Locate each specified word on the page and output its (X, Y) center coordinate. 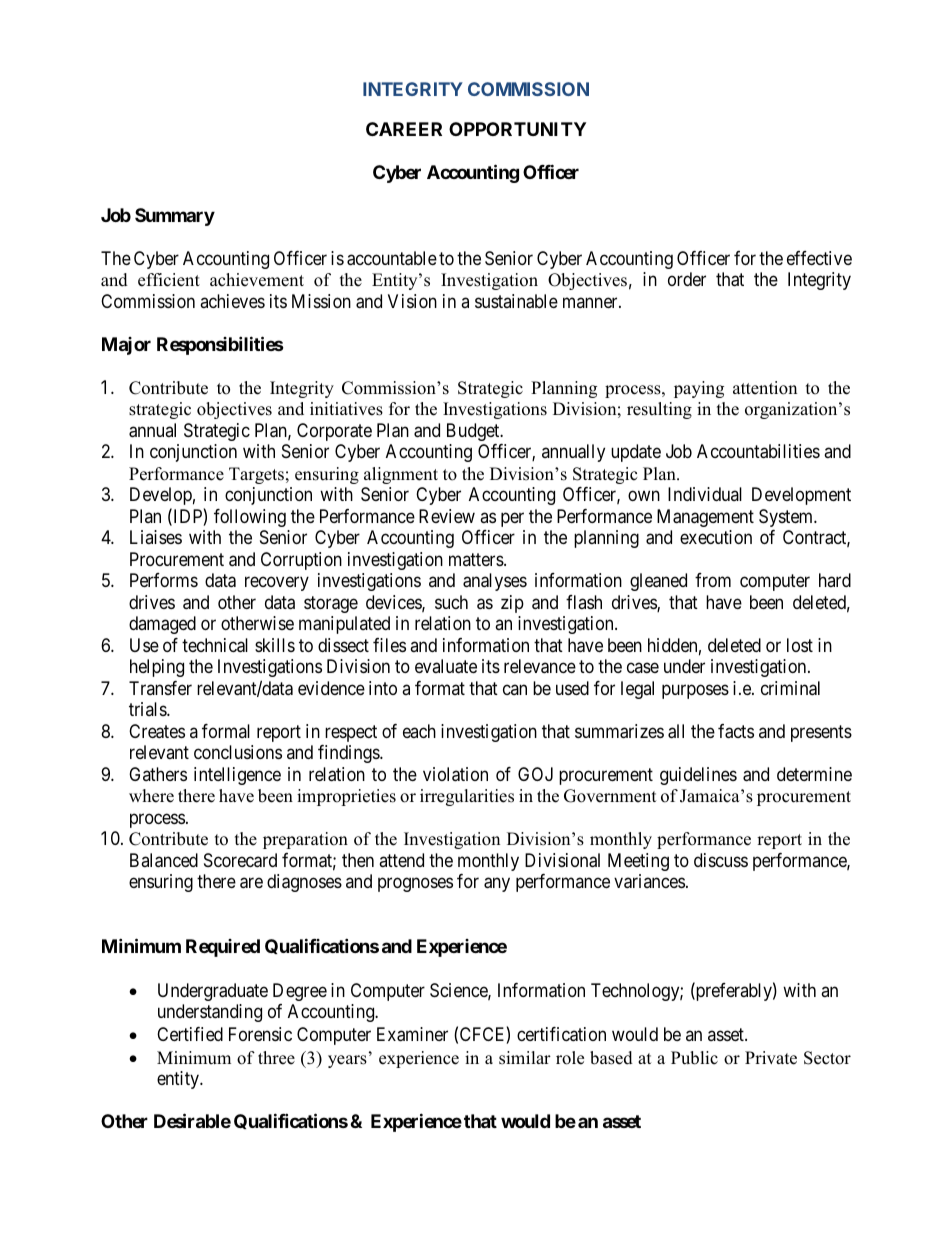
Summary (175, 217)
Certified (190, 1034)
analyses (495, 582)
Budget (474, 432)
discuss (721, 860)
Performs (164, 580)
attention (765, 388)
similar (525, 1058)
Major (126, 346)
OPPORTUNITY (517, 129)
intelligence (237, 776)
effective (819, 258)
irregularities (467, 797)
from (713, 580)
